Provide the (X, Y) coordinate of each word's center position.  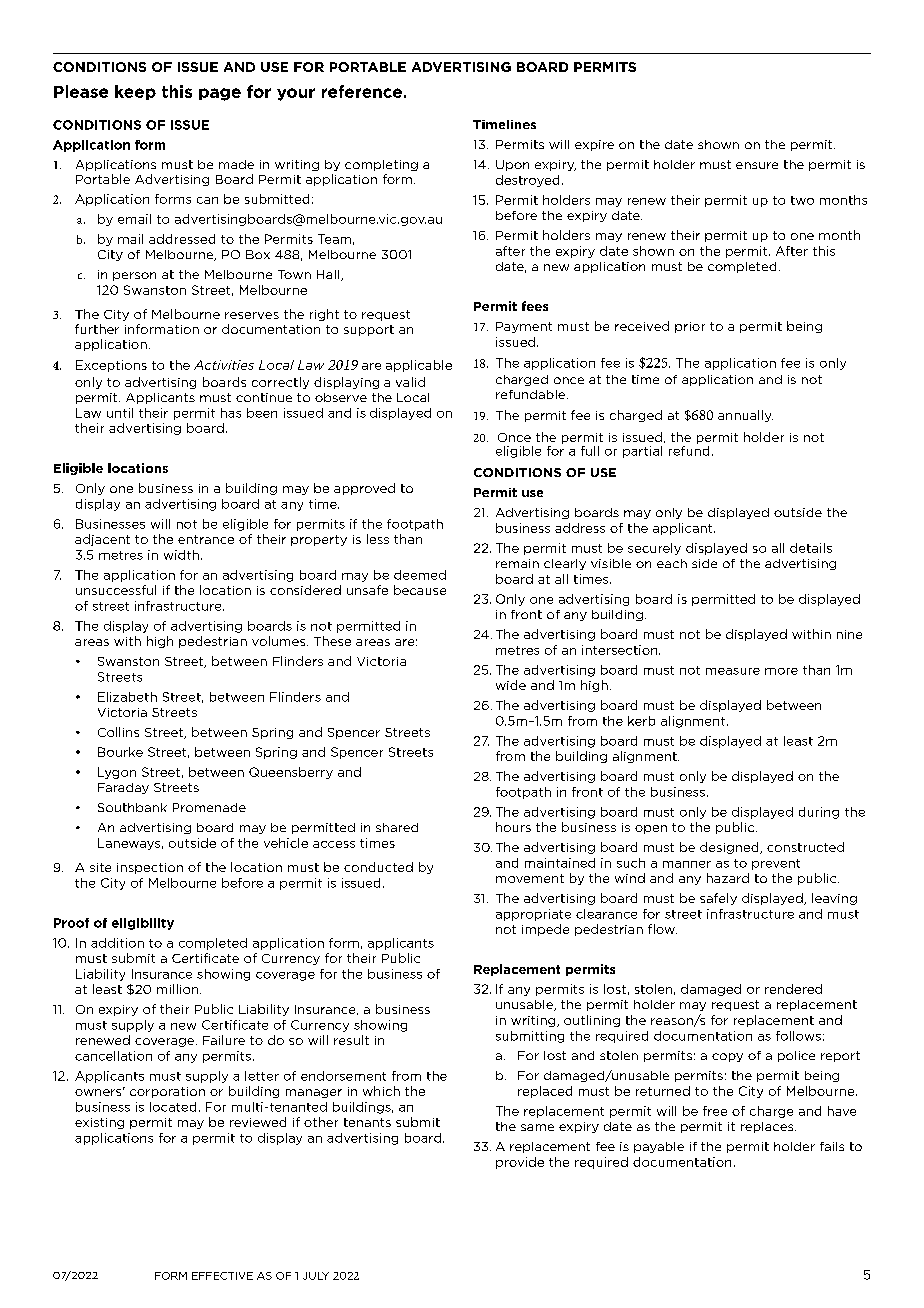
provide (520, 1163)
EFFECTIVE (222, 1276)
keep (135, 92)
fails (832, 1146)
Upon (512, 165)
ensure (757, 165)
